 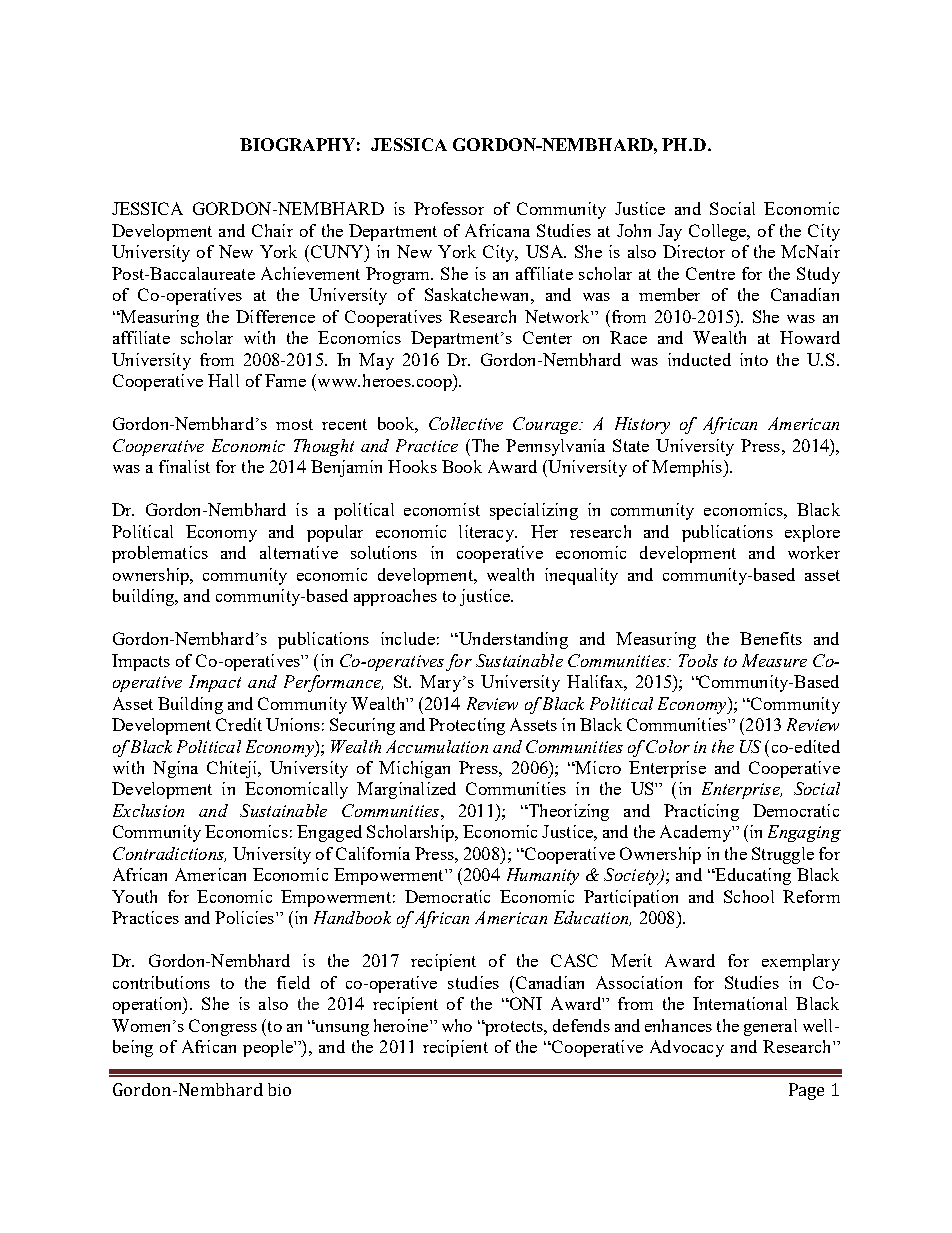 I want to click on Accumulation, so click(x=437, y=746).
